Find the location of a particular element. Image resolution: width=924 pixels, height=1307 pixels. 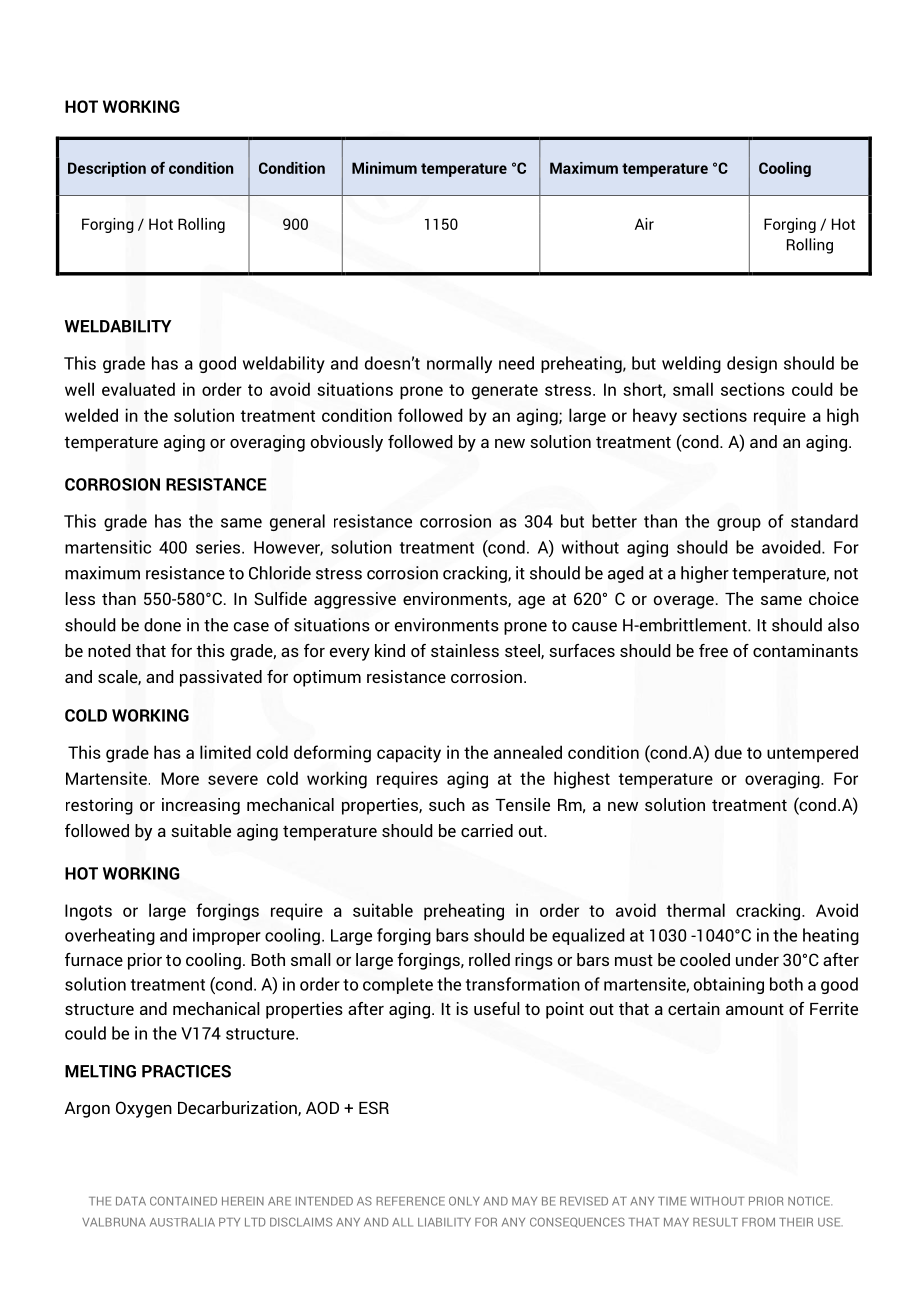

Minimum is located at coordinates (384, 168).
